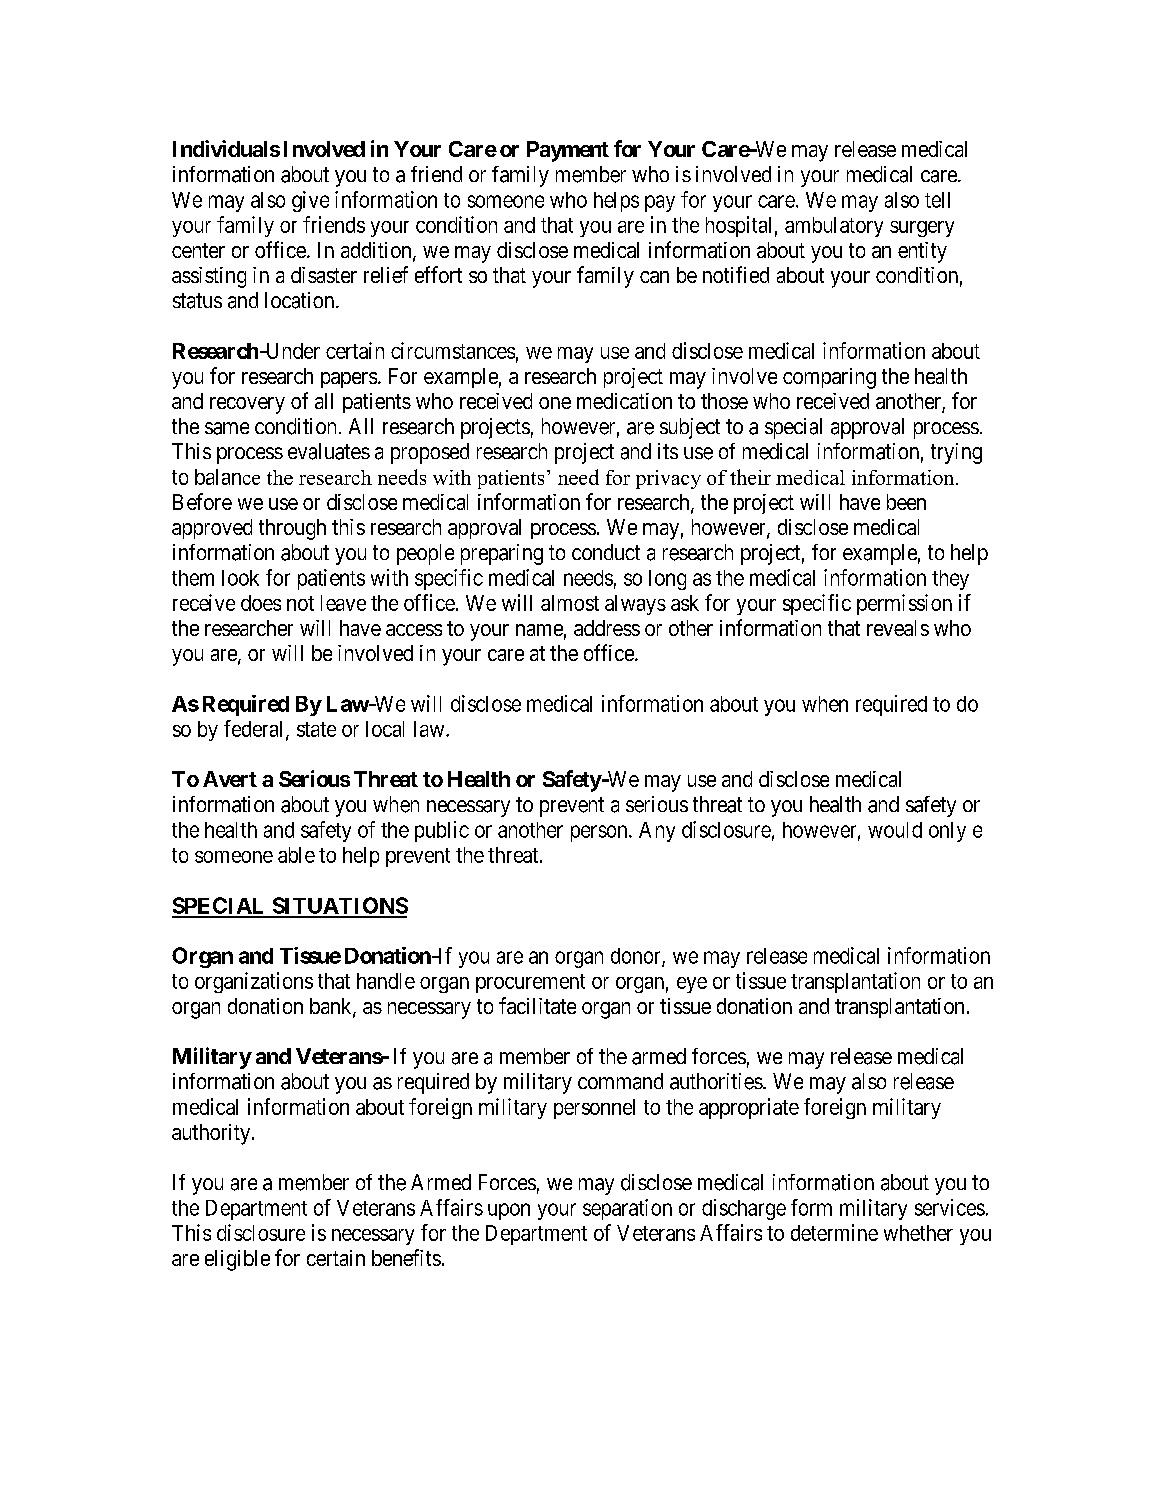 The image size is (1166, 1509). What do you see at coordinates (834, 227) in the screenshot?
I see `ambulatory` at bounding box center [834, 227].
